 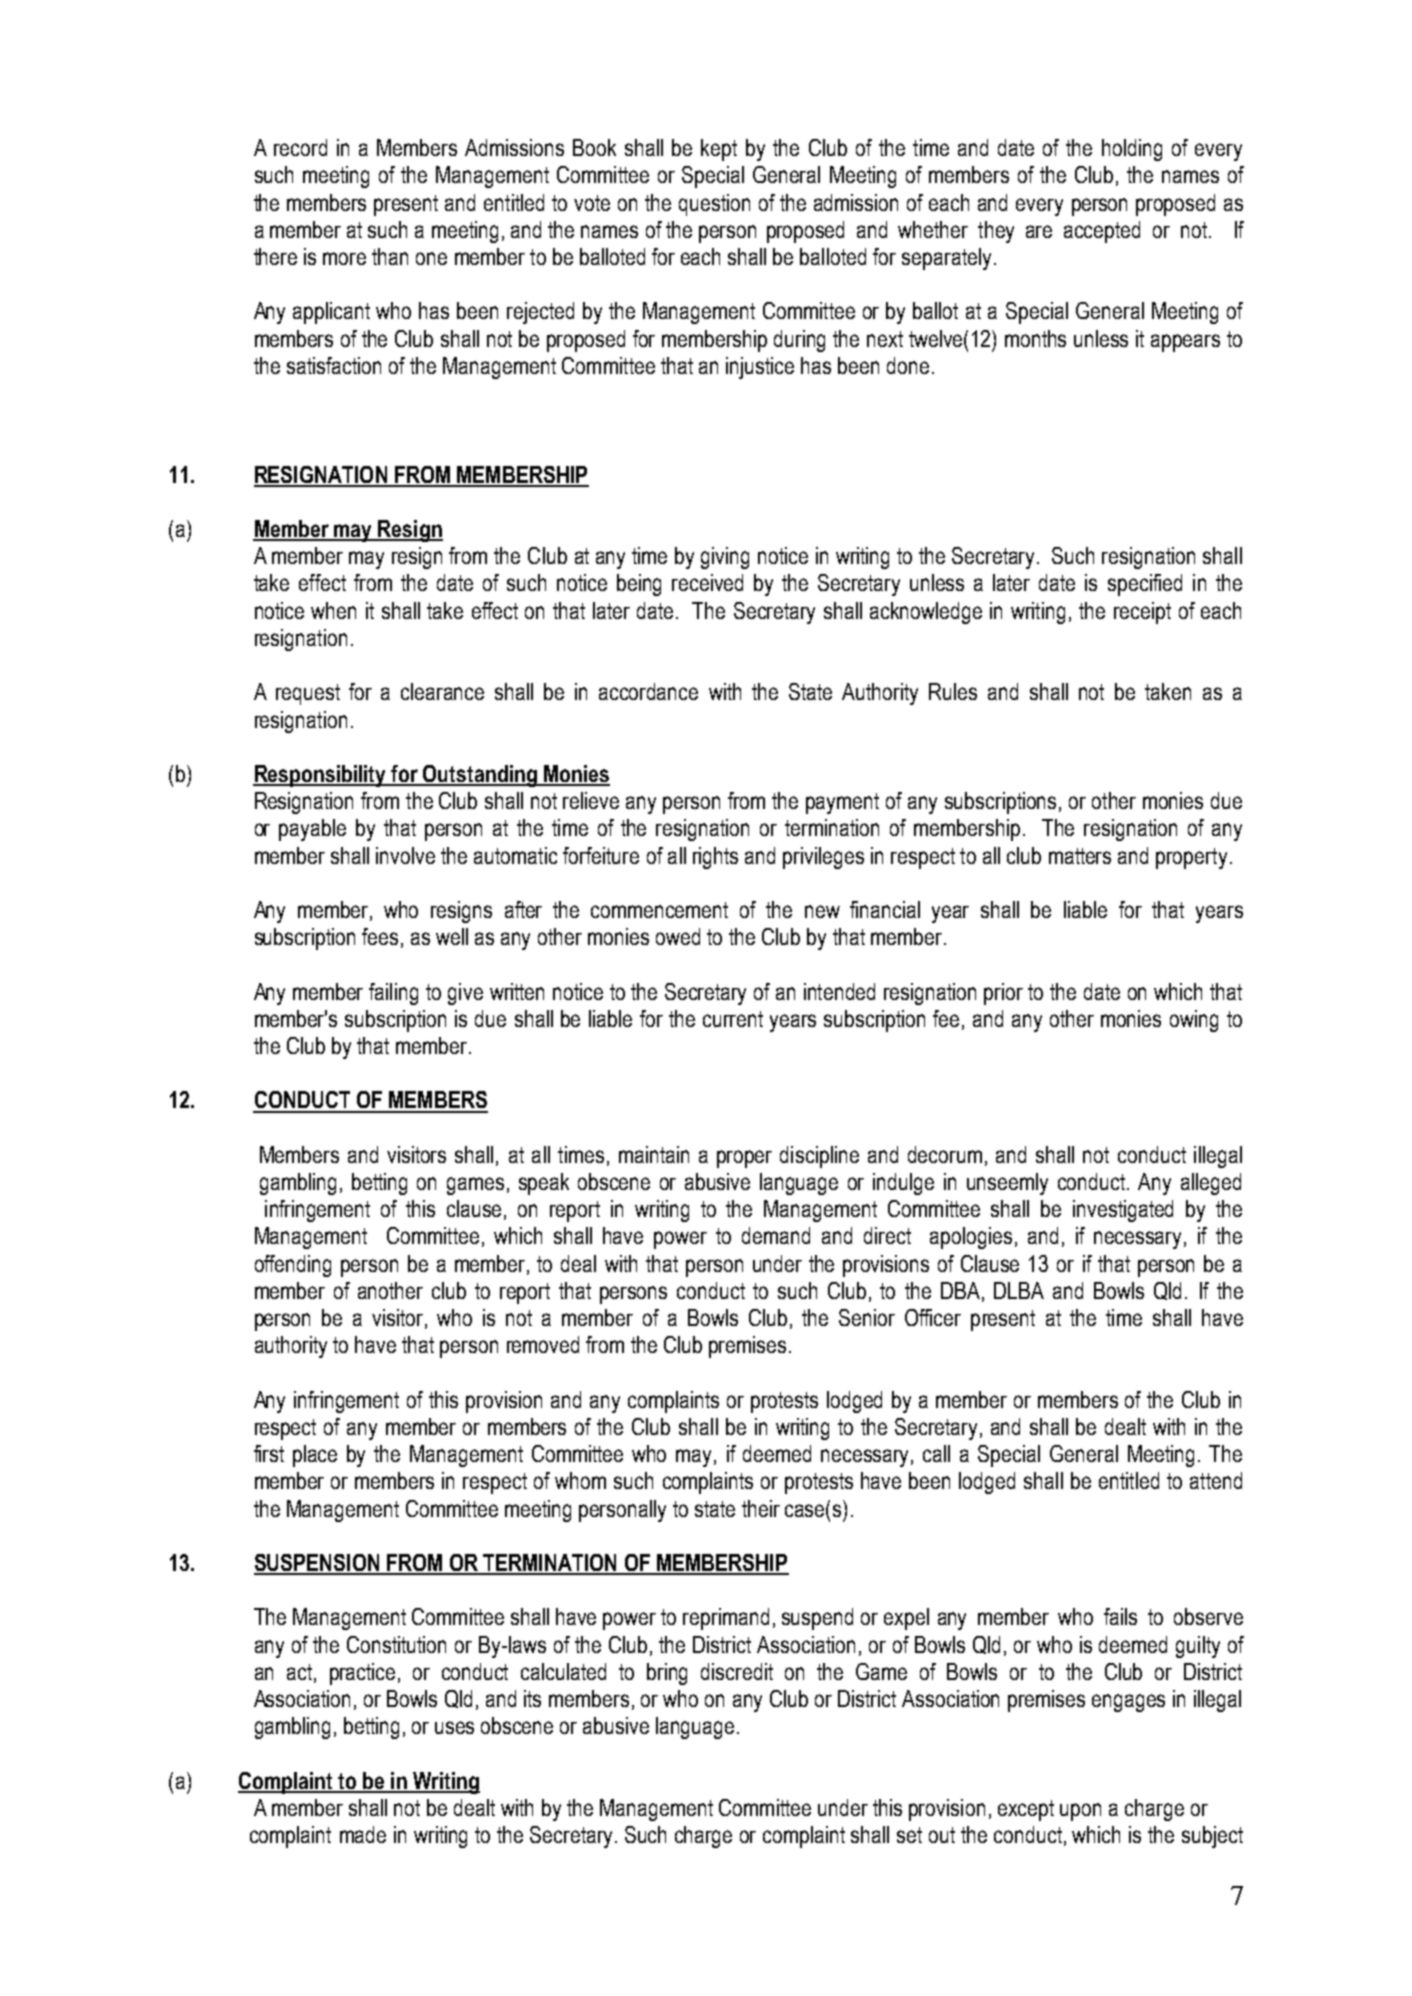 I want to click on owing, so click(x=1194, y=1021).
